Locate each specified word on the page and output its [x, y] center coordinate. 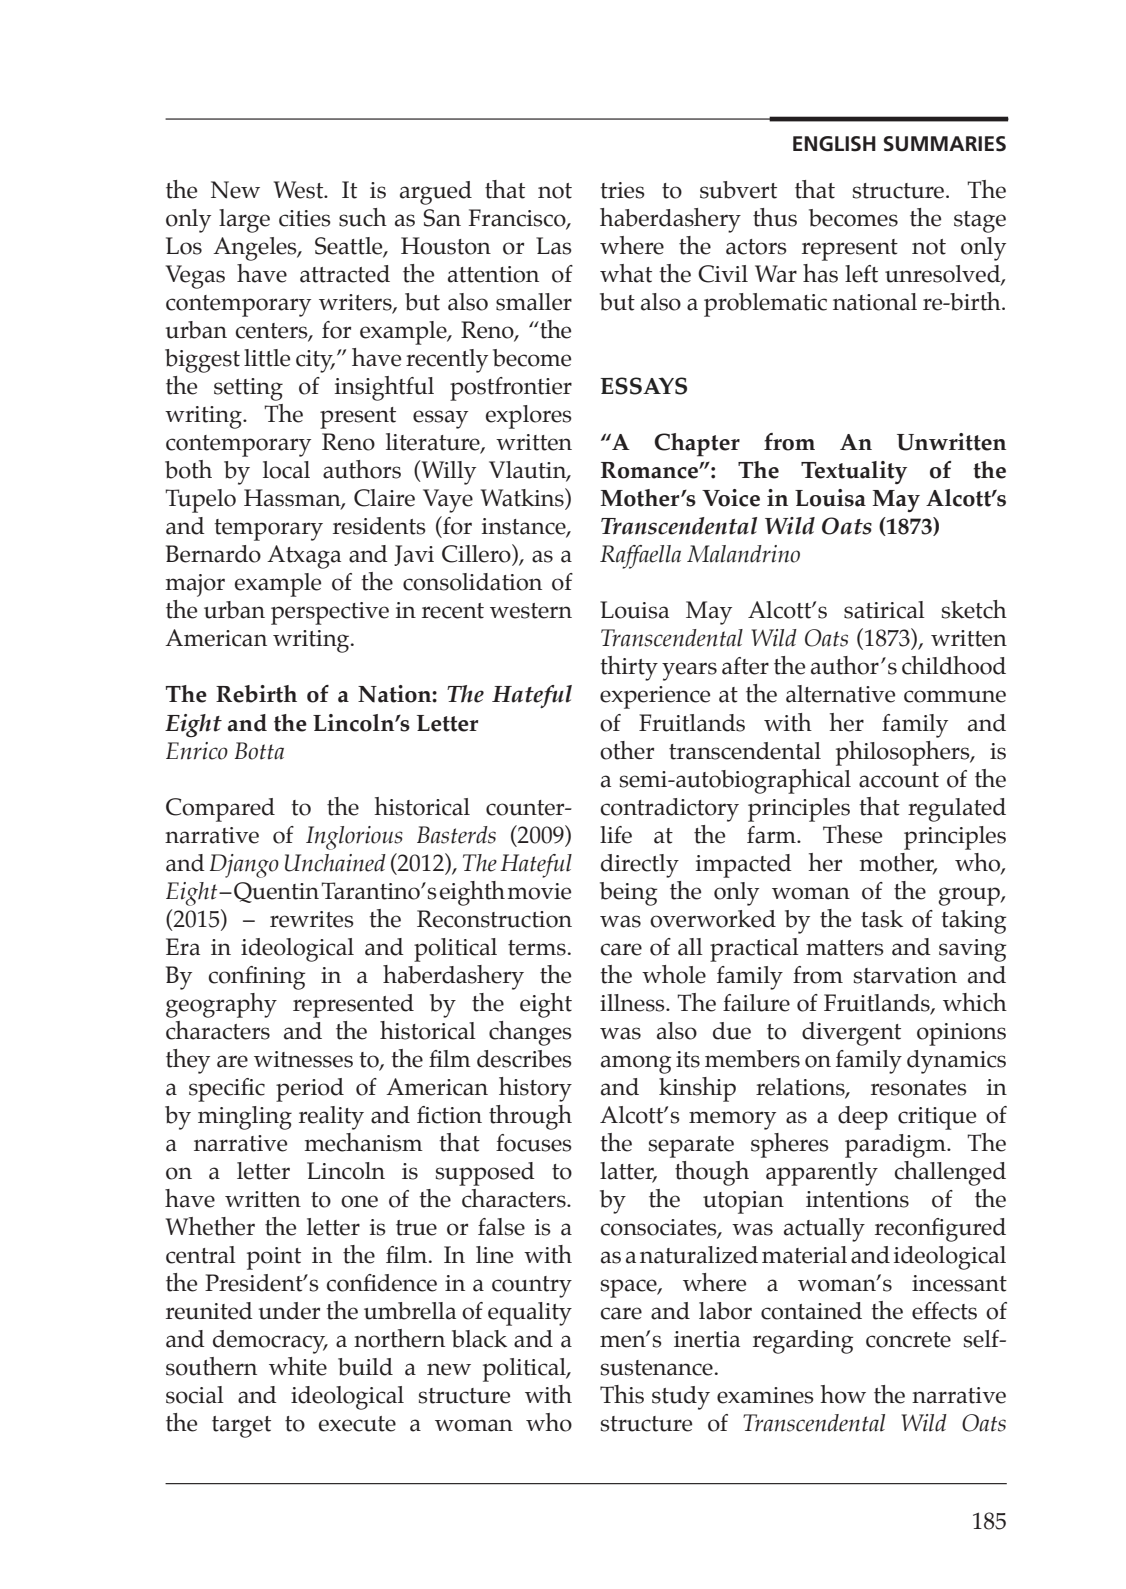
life [616, 835]
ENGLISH [834, 144]
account [899, 780]
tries [622, 190]
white [298, 1366]
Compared [220, 810]
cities [305, 218]
